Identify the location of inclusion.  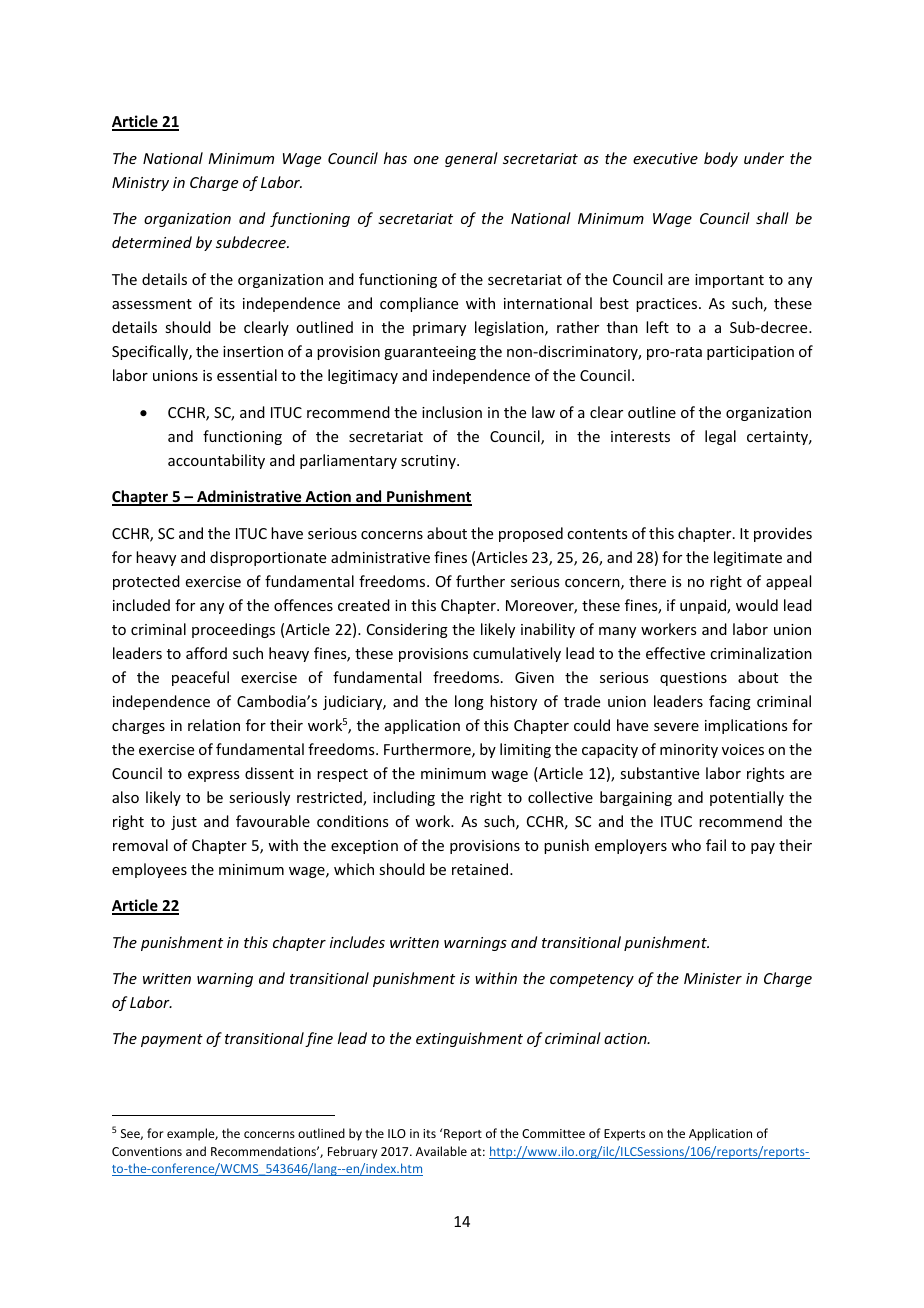
(452, 412).
